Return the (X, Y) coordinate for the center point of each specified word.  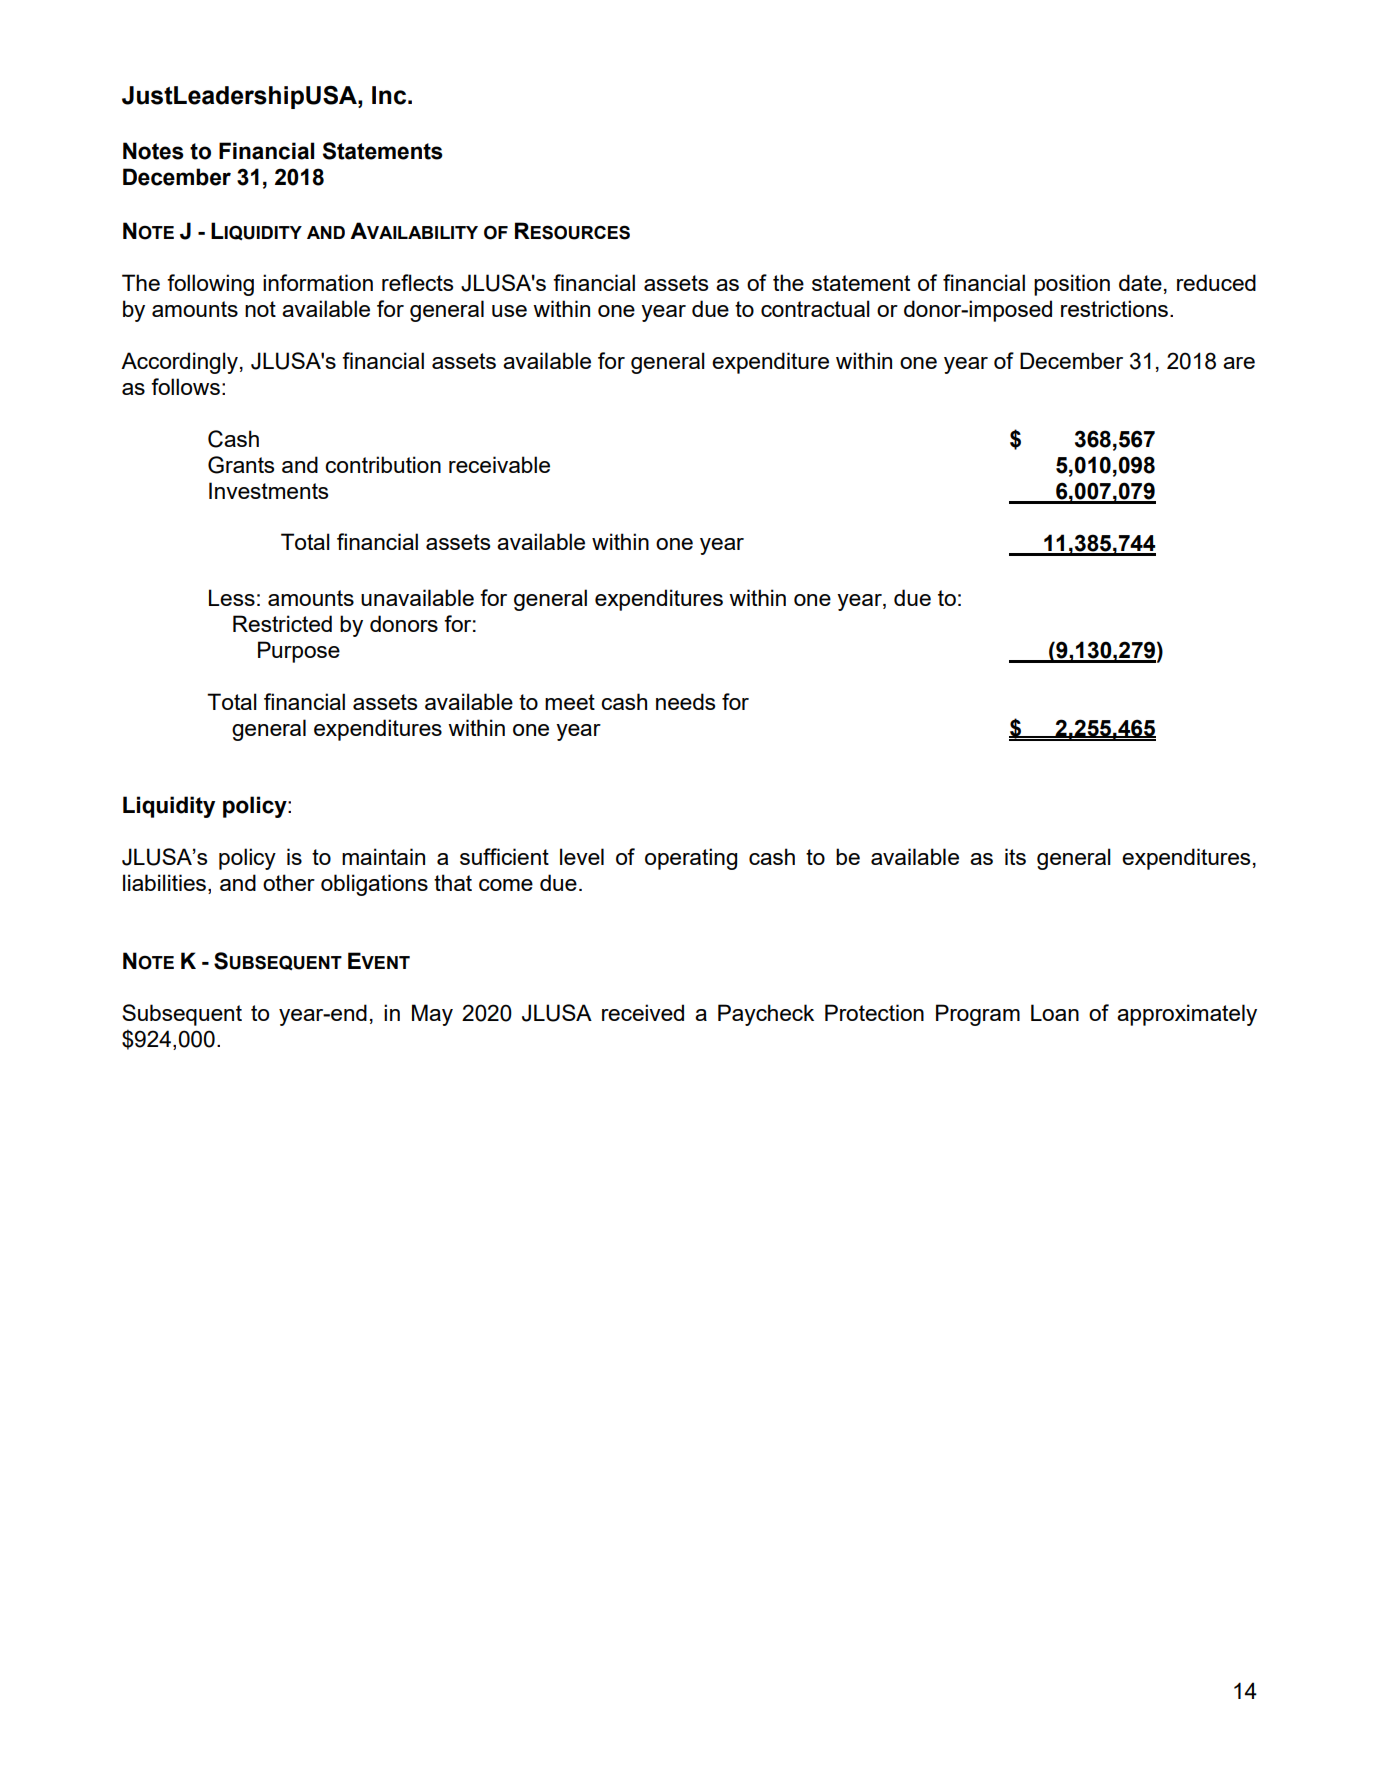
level (582, 856)
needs (685, 701)
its (1015, 856)
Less (232, 597)
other (289, 882)
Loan (1055, 1012)
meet (570, 702)
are (1239, 363)
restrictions (1114, 308)
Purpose (299, 652)
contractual (815, 308)
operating (691, 859)
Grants (241, 465)
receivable (499, 464)
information (318, 282)
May (432, 1015)
